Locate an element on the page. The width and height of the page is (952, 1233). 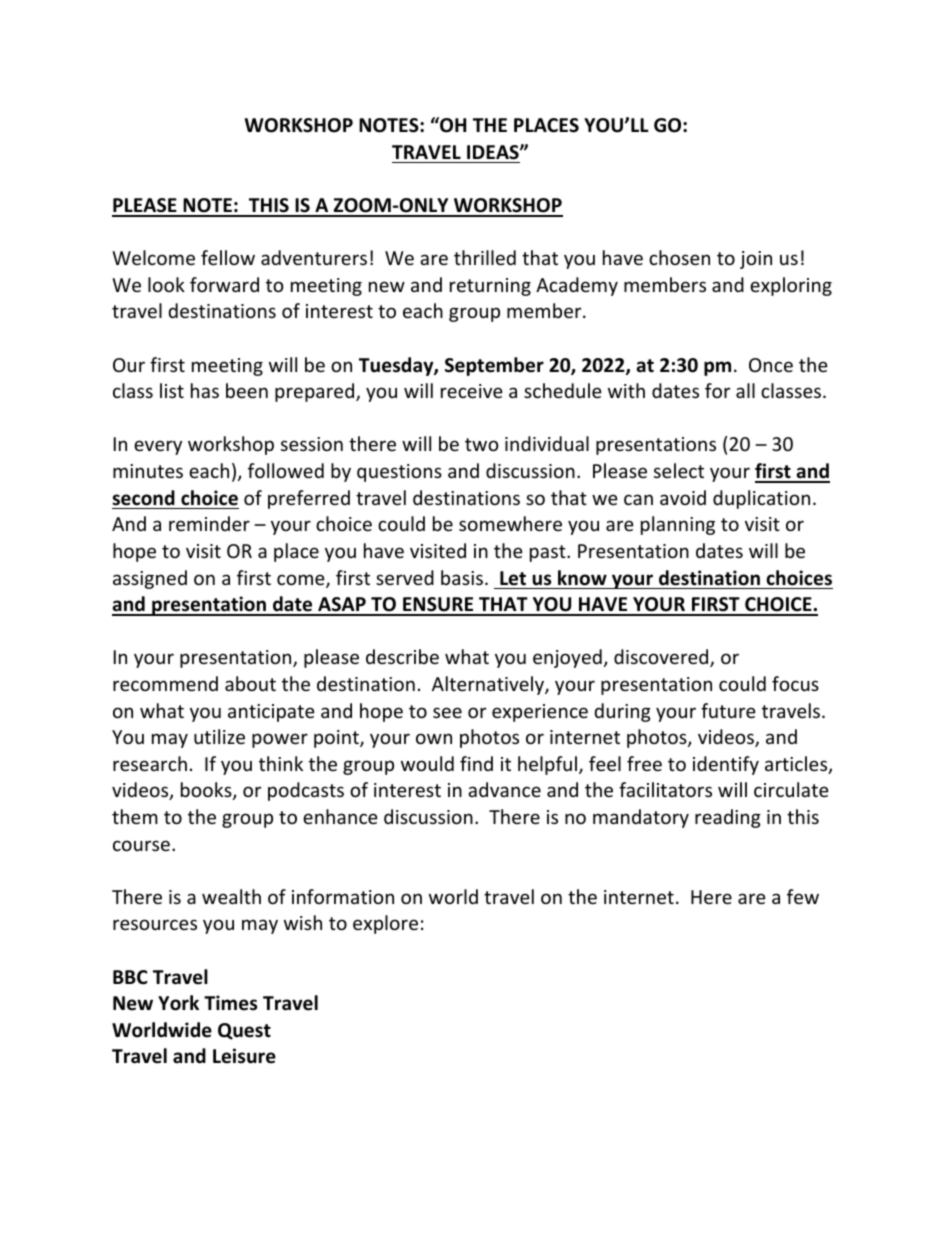
join is located at coordinates (756, 260).
